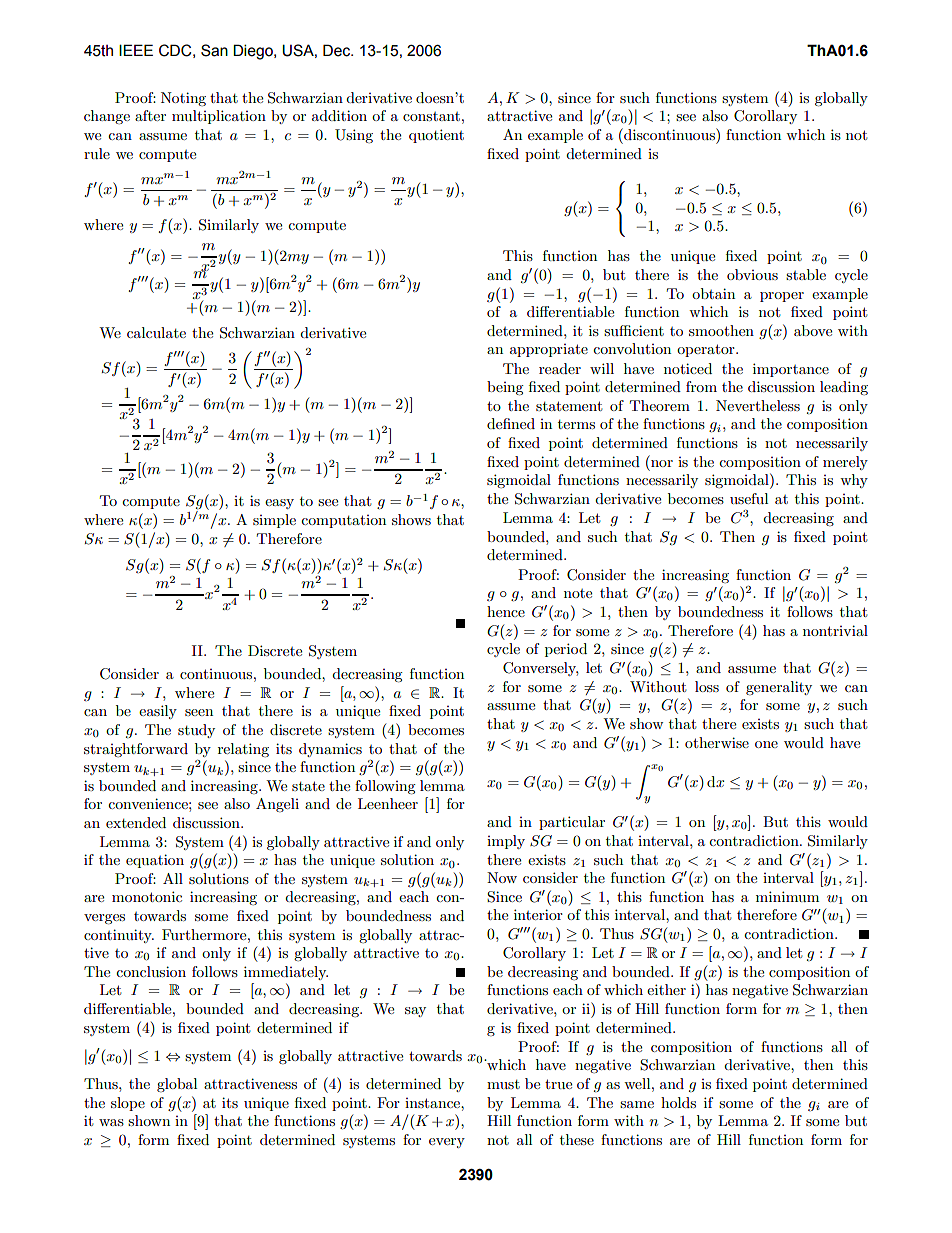  I want to click on minimum, so click(787, 896).
